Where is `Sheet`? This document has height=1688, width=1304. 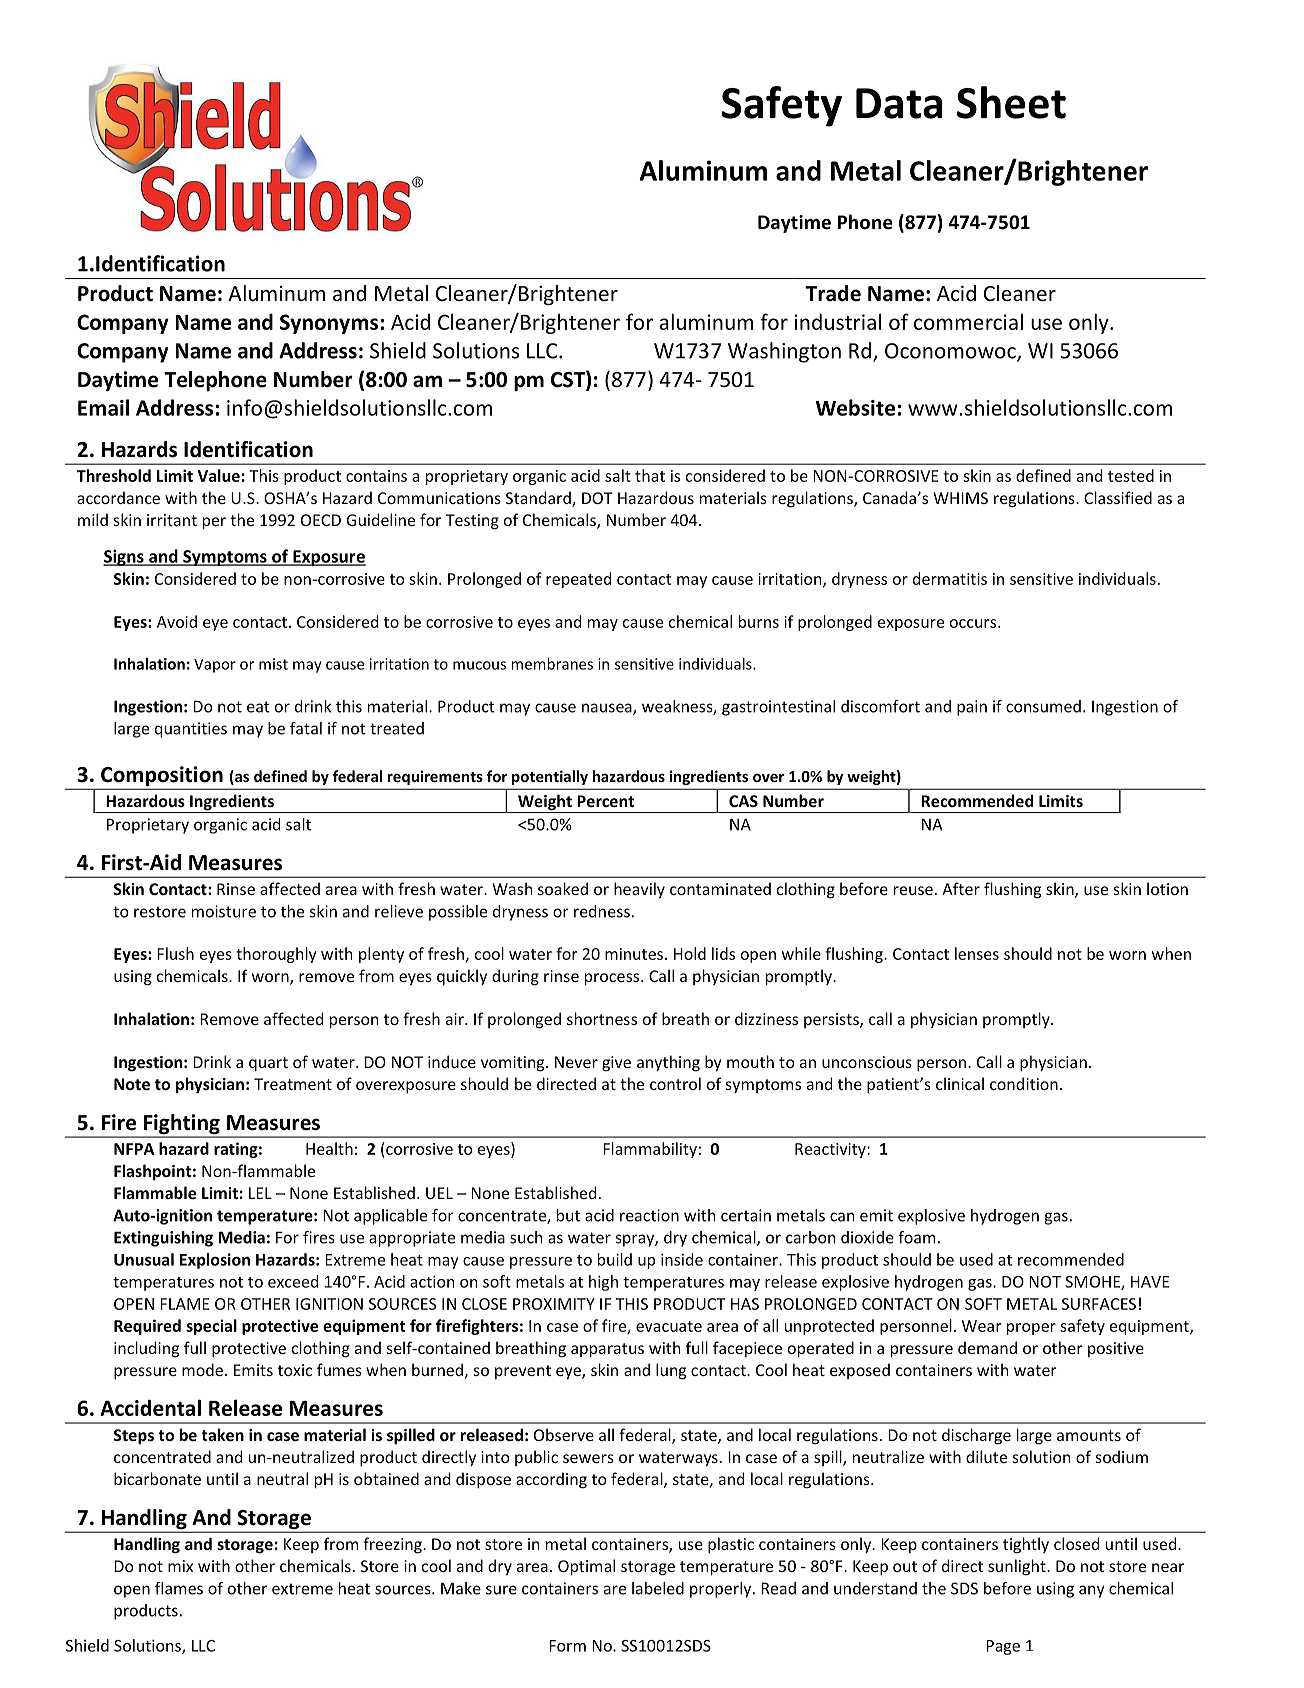 Sheet is located at coordinates (1011, 102).
